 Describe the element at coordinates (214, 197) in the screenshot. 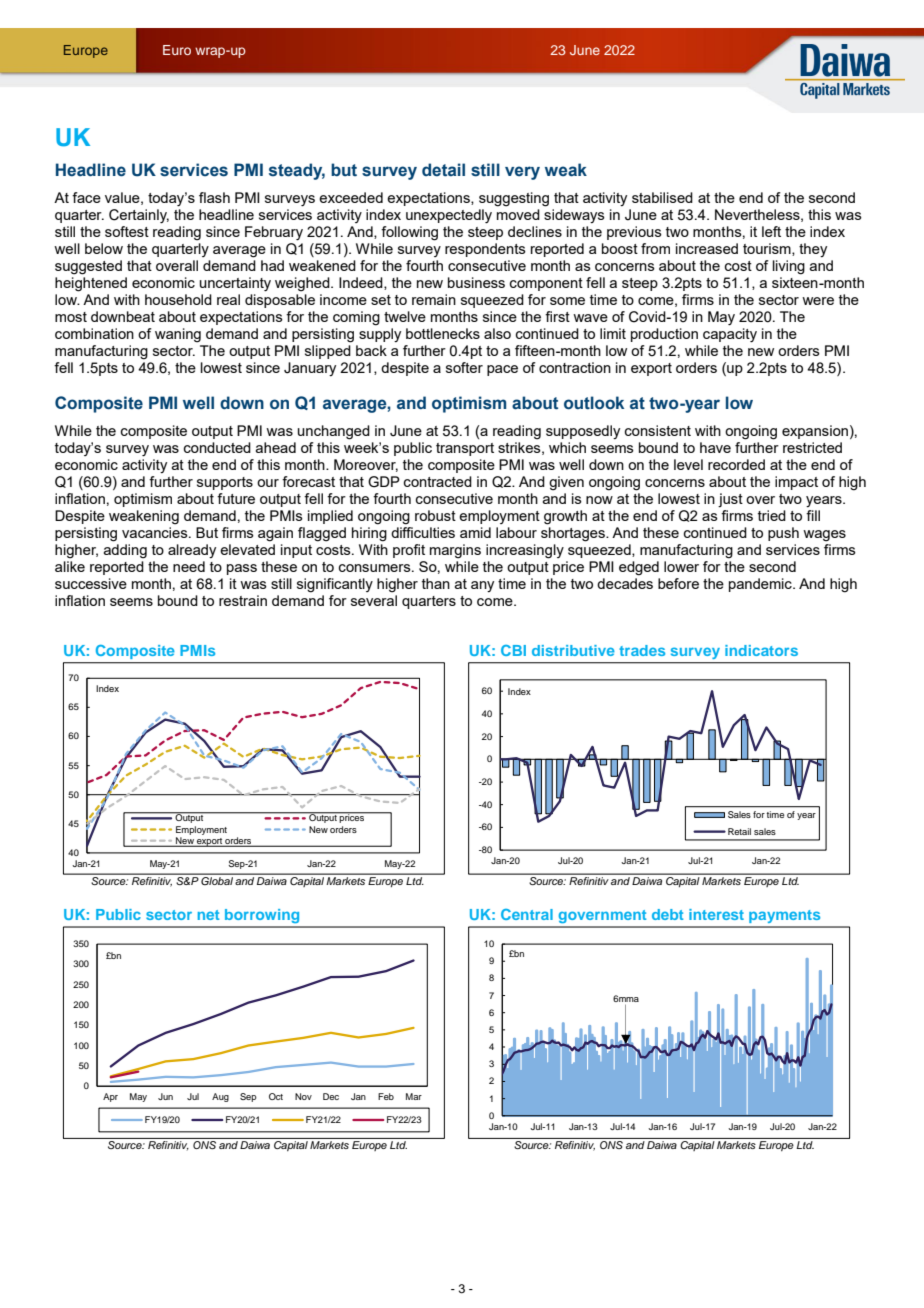

I see `flash` at that location.
